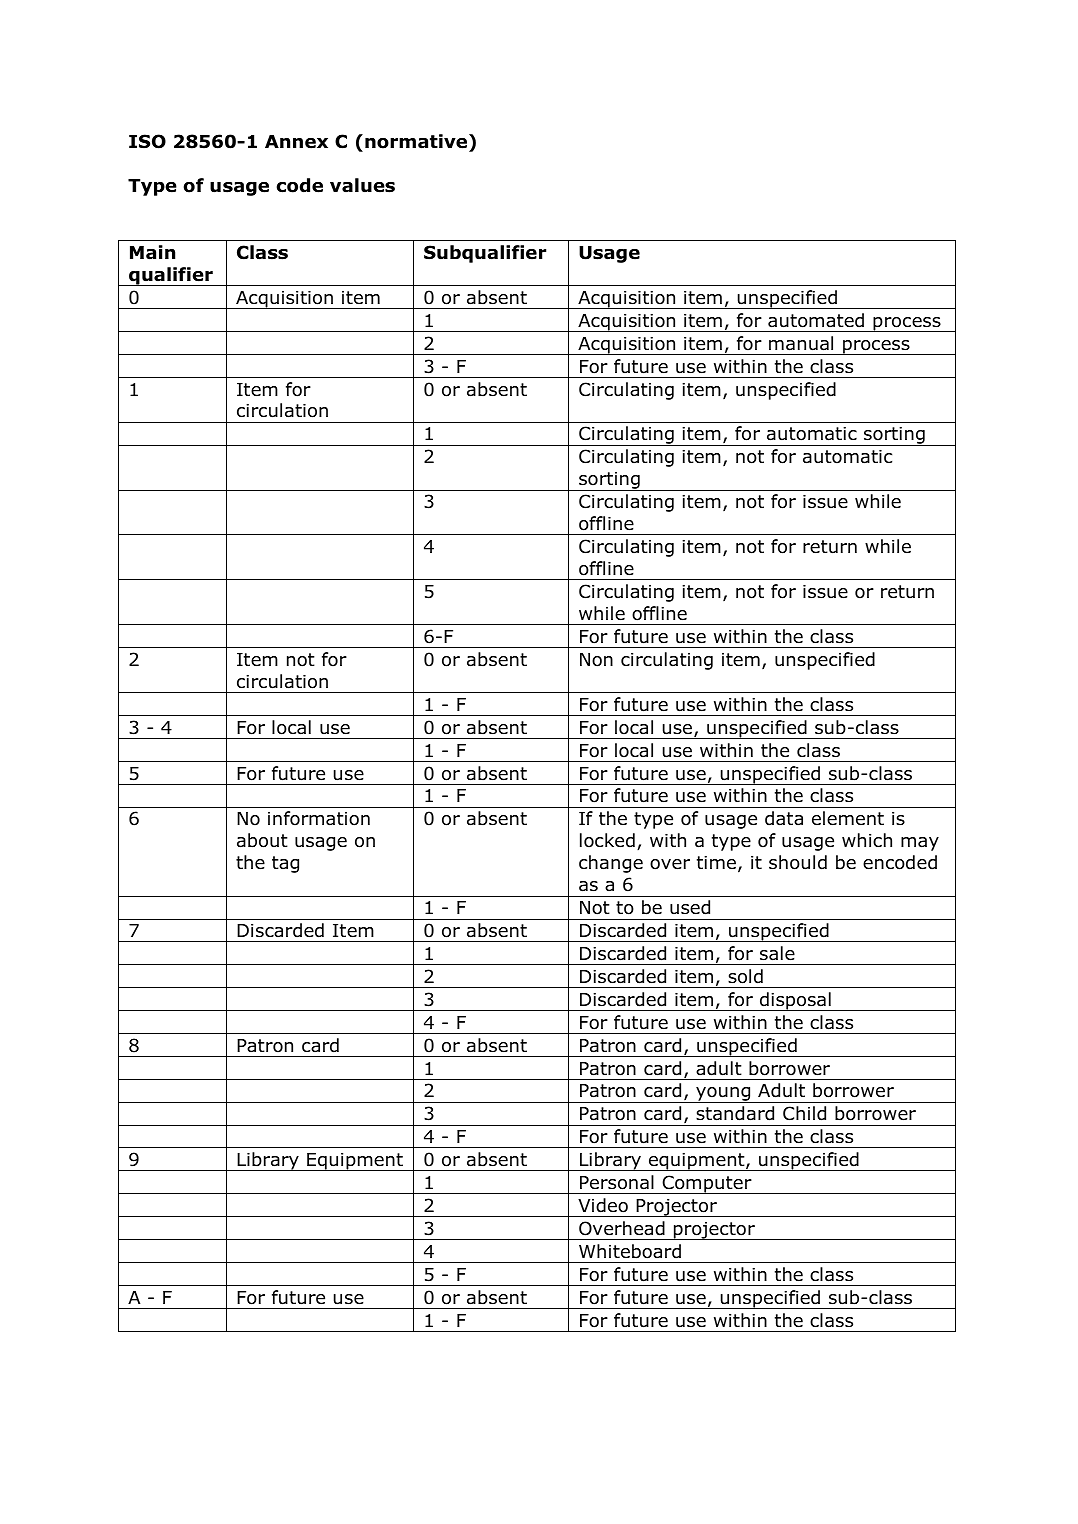 This image has height=1524, width=1078. I want to click on Video, so click(603, 1205).
